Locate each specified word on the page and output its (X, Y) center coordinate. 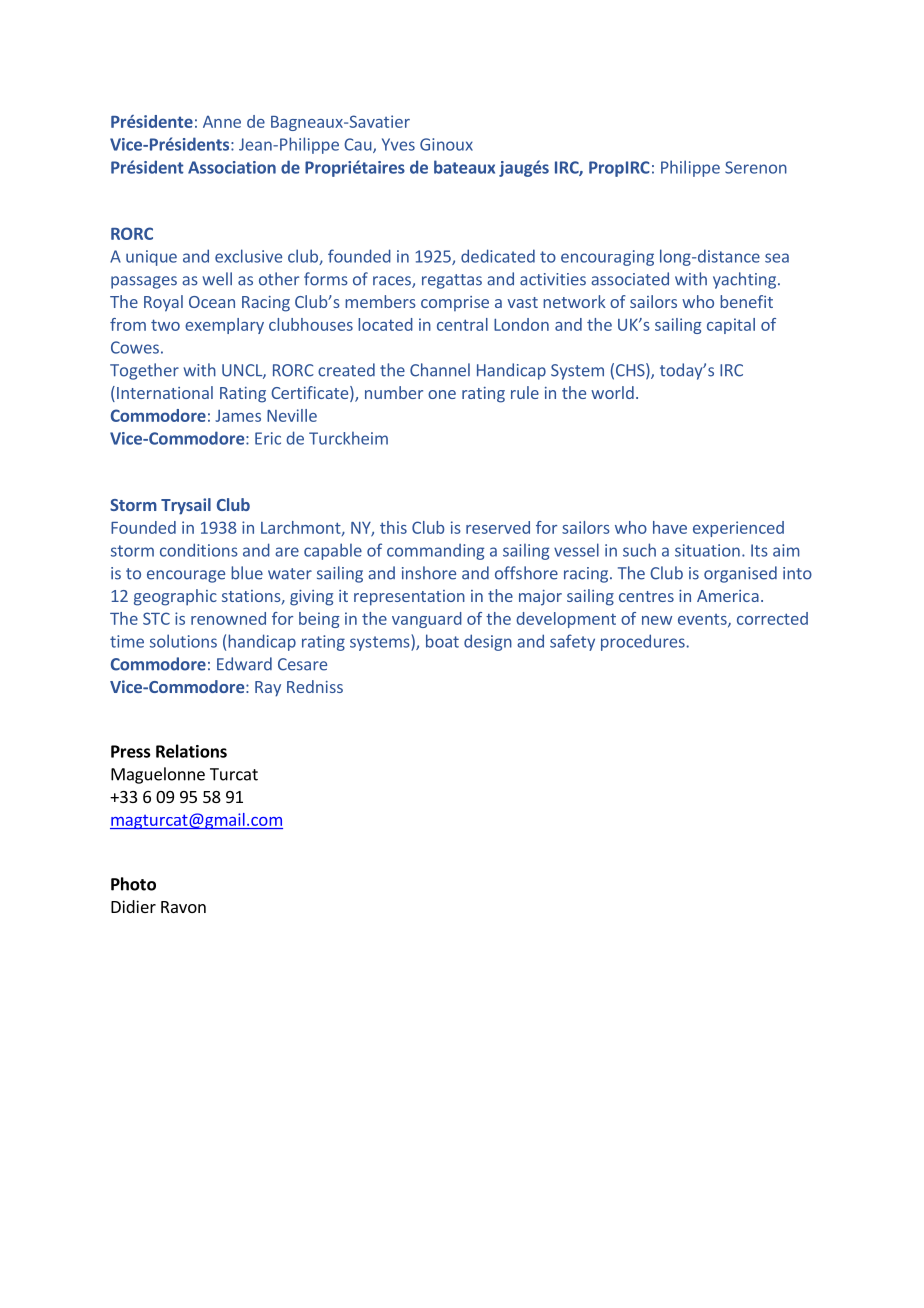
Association (232, 167)
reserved (498, 527)
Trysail (186, 506)
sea (777, 258)
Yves (398, 144)
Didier (133, 906)
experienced (738, 529)
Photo (133, 884)
